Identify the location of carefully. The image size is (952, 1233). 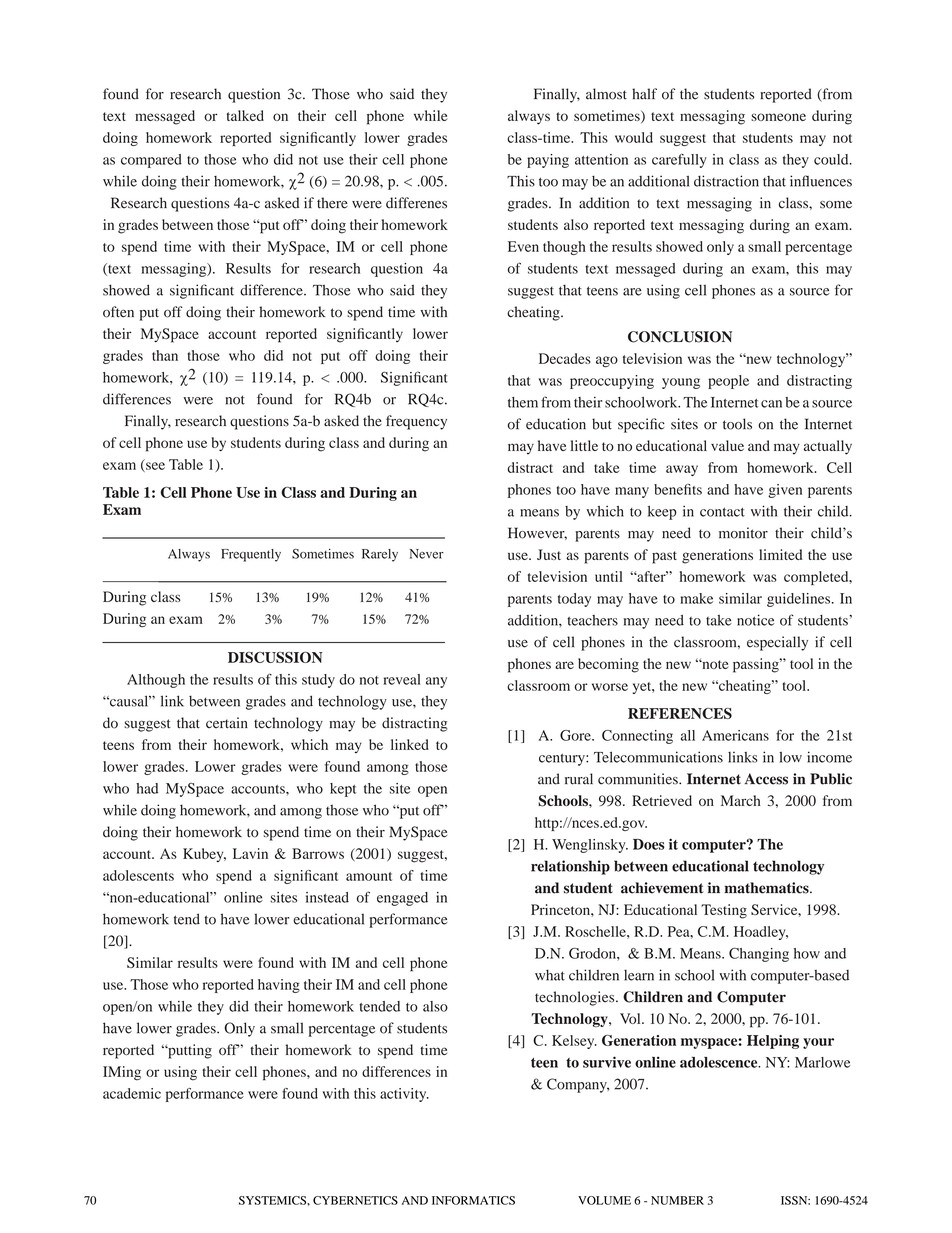
(679, 161).
